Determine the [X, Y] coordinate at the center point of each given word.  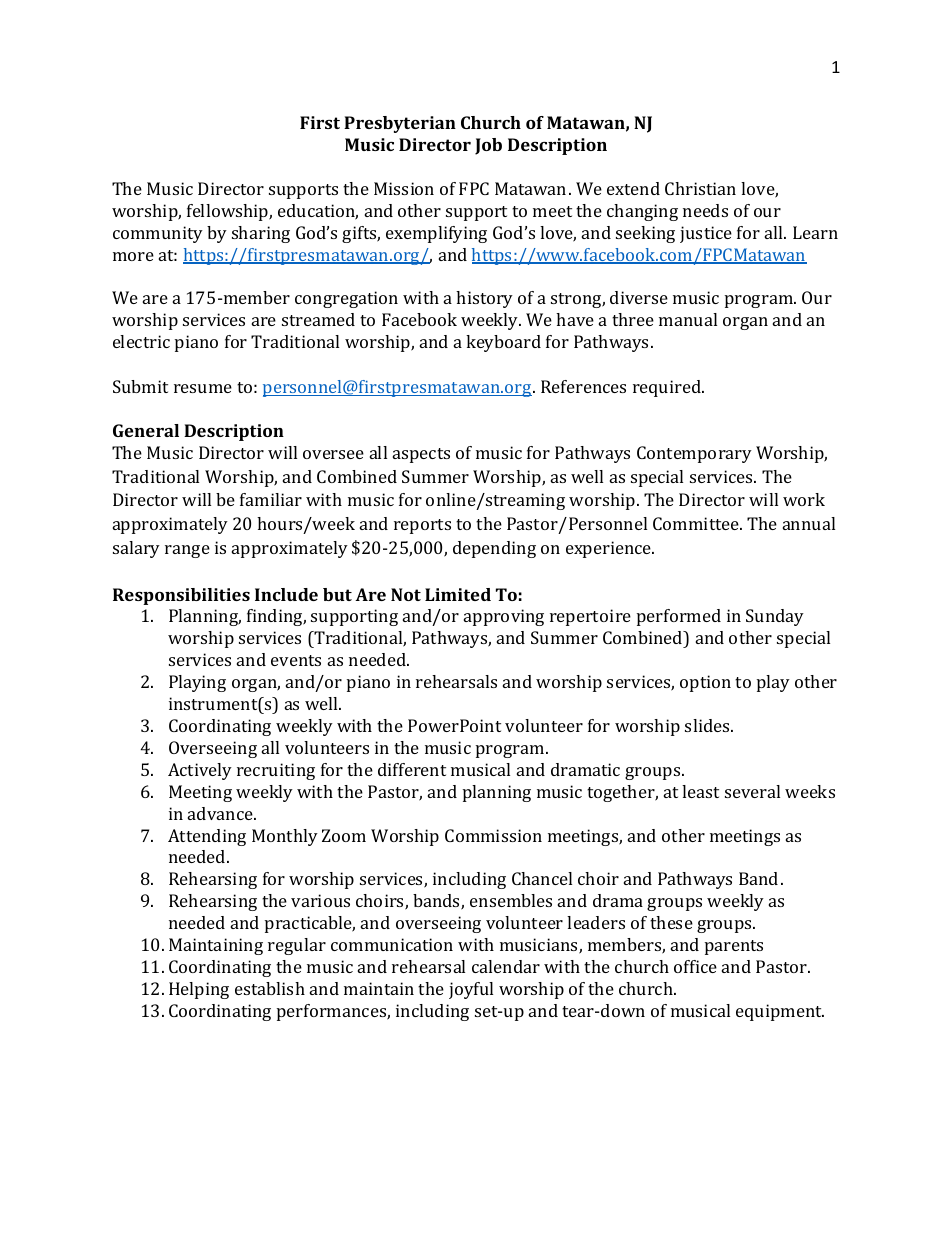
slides [708, 725]
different [412, 769]
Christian [700, 188]
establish [270, 988]
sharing [261, 234]
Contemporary [694, 454]
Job [488, 146]
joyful [471, 990]
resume [203, 388]
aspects [421, 455]
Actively [200, 771]
